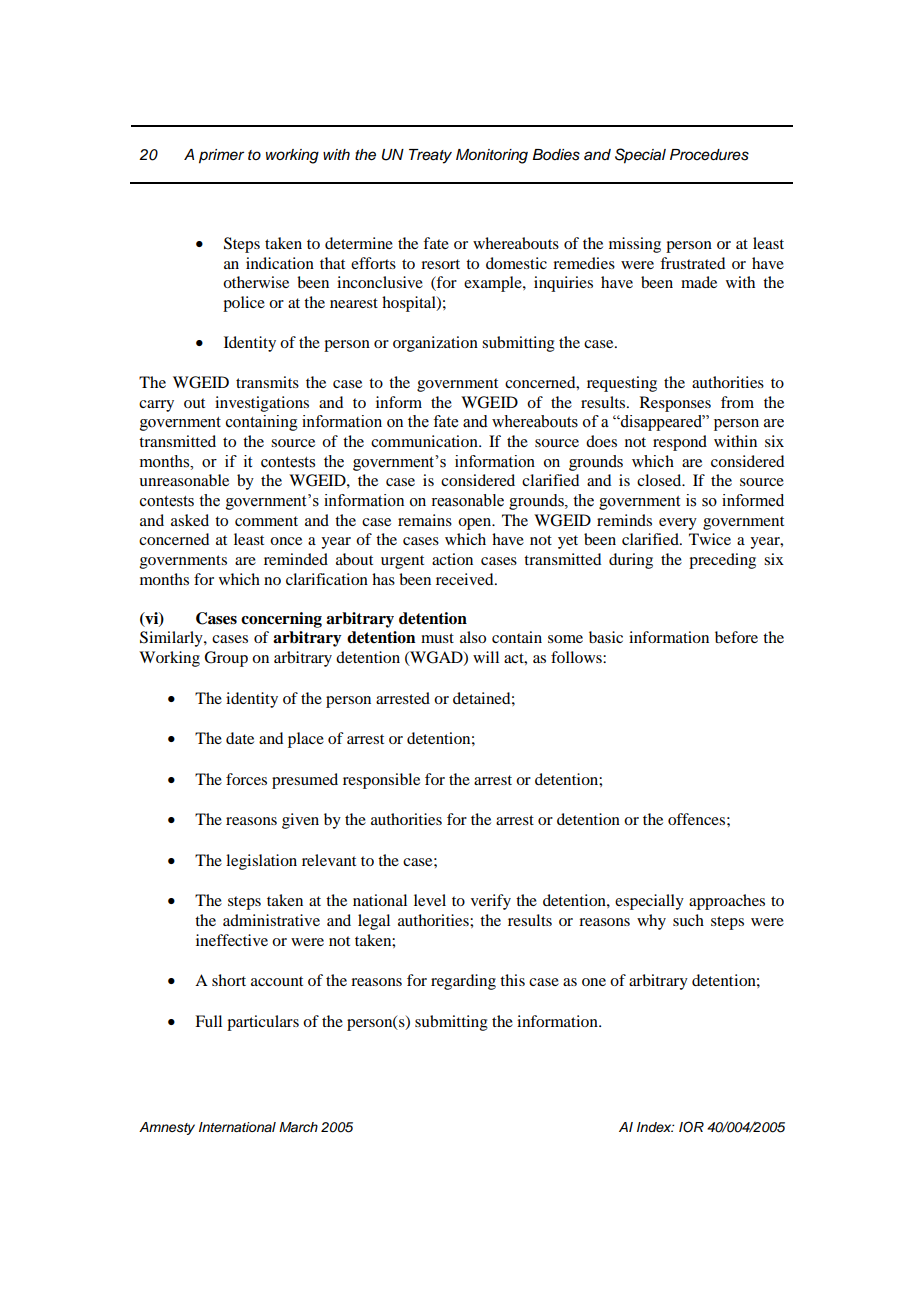 The height and width of the screenshot is (1308, 924). Describe the element at coordinates (167, 1128) in the screenshot. I see `Amnesty` at that location.
